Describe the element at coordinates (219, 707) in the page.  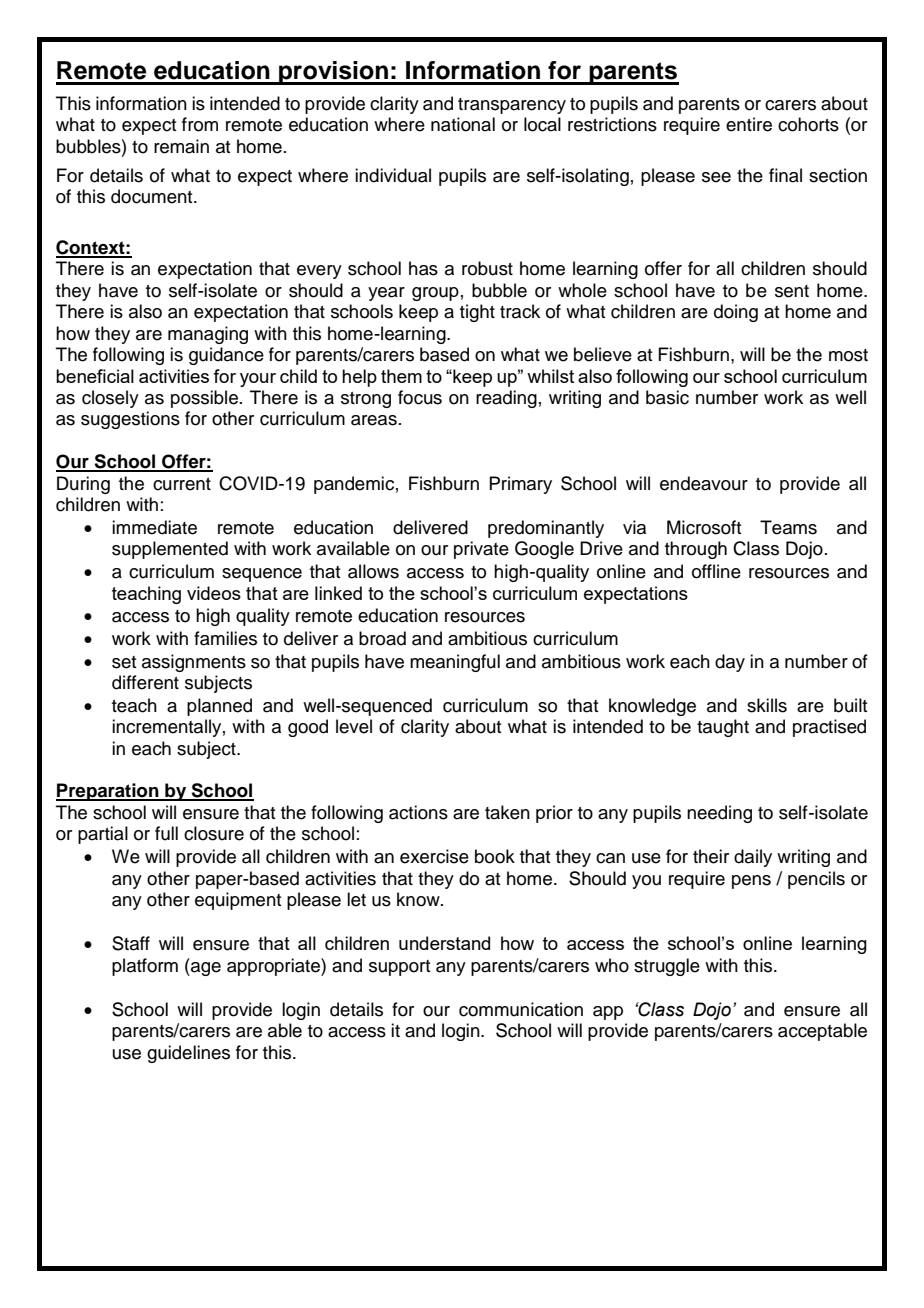
I see `planned` at that location.
